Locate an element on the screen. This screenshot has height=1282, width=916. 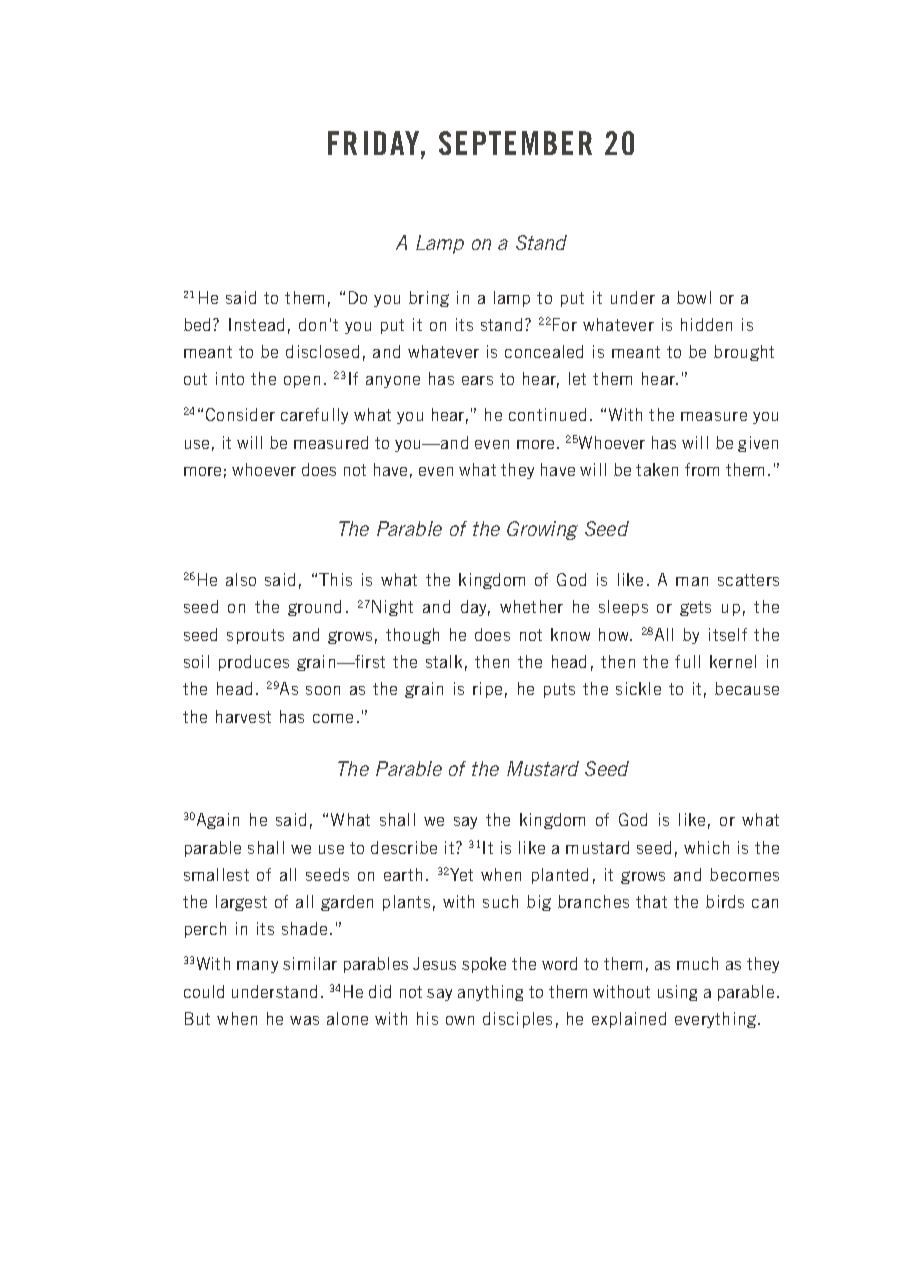
SEPTEMBER is located at coordinates (515, 143).
